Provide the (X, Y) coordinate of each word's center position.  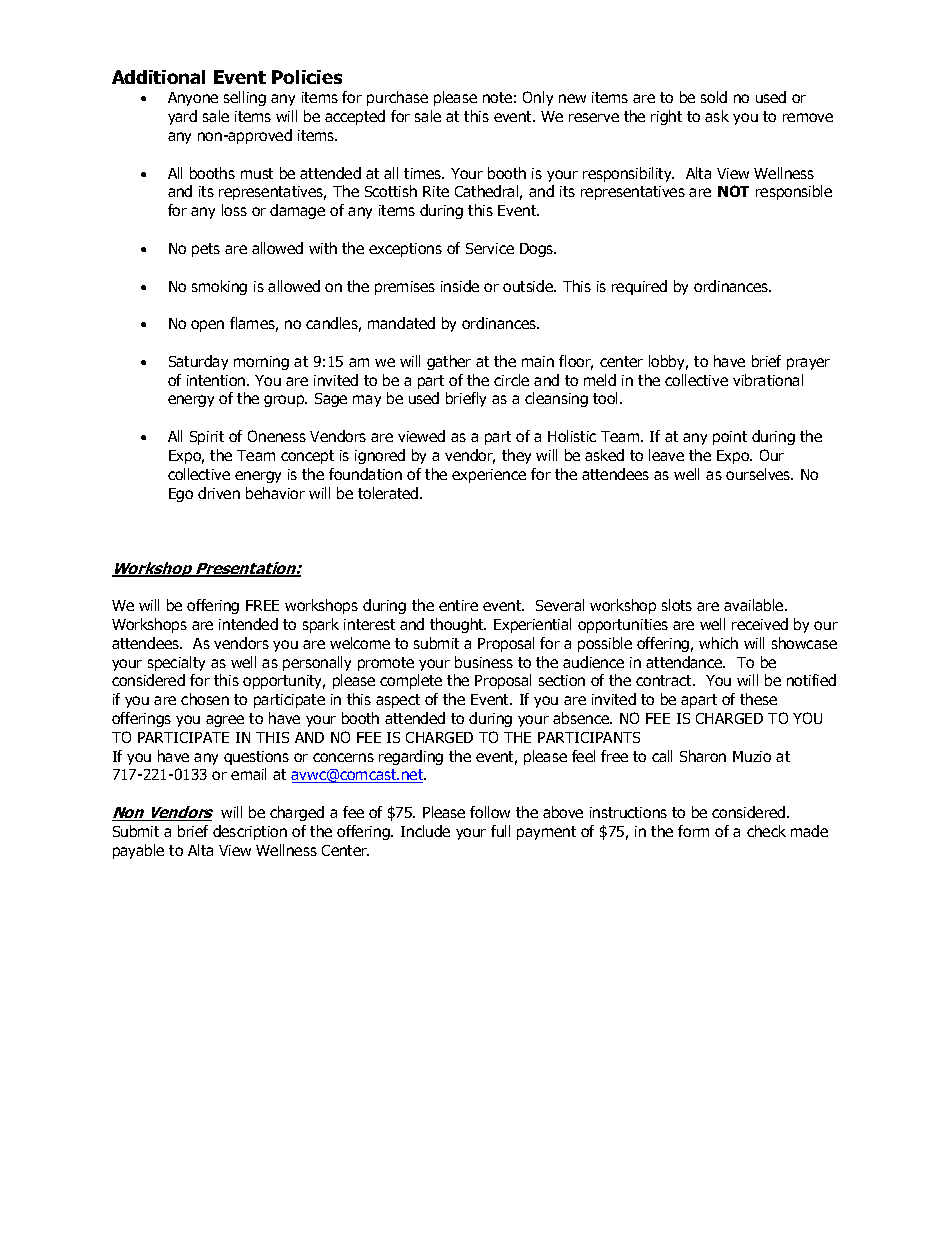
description (250, 832)
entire (458, 605)
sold (714, 97)
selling (245, 98)
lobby (668, 362)
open (207, 326)
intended (248, 624)
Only (538, 98)
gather (449, 362)
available (755, 605)
